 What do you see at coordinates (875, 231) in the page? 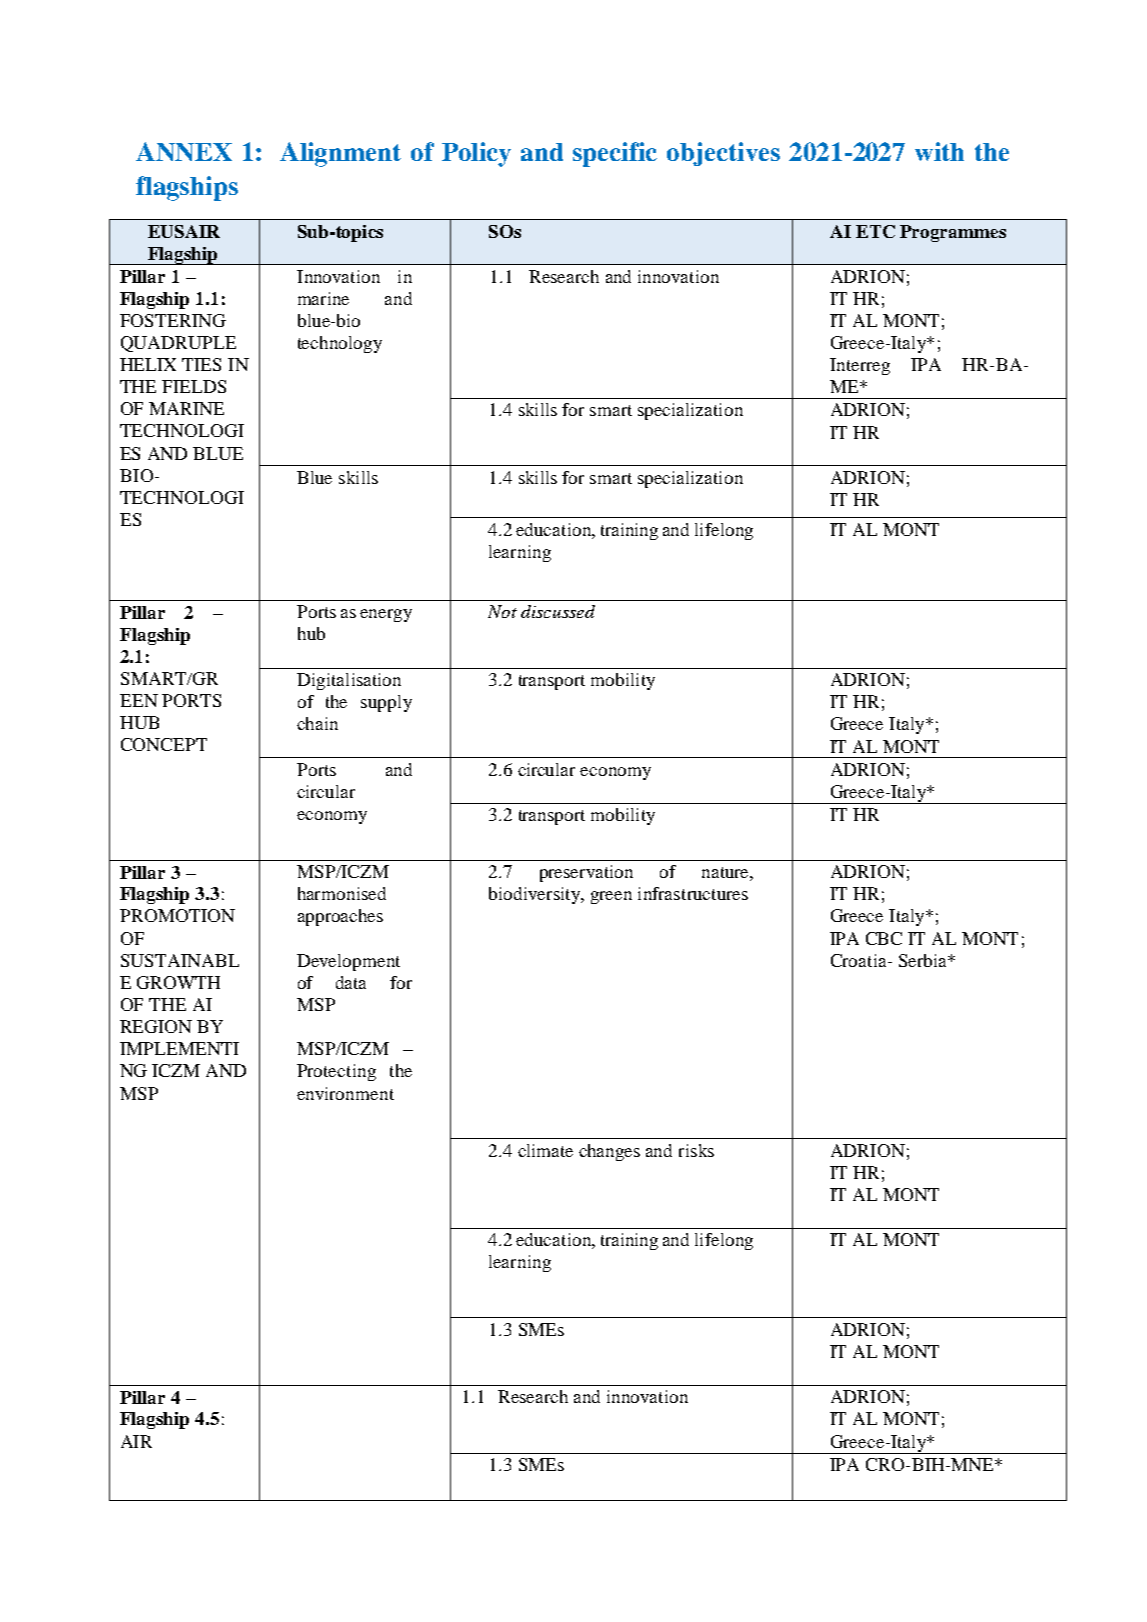
I see `ETC` at bounding box center [875, 231].
